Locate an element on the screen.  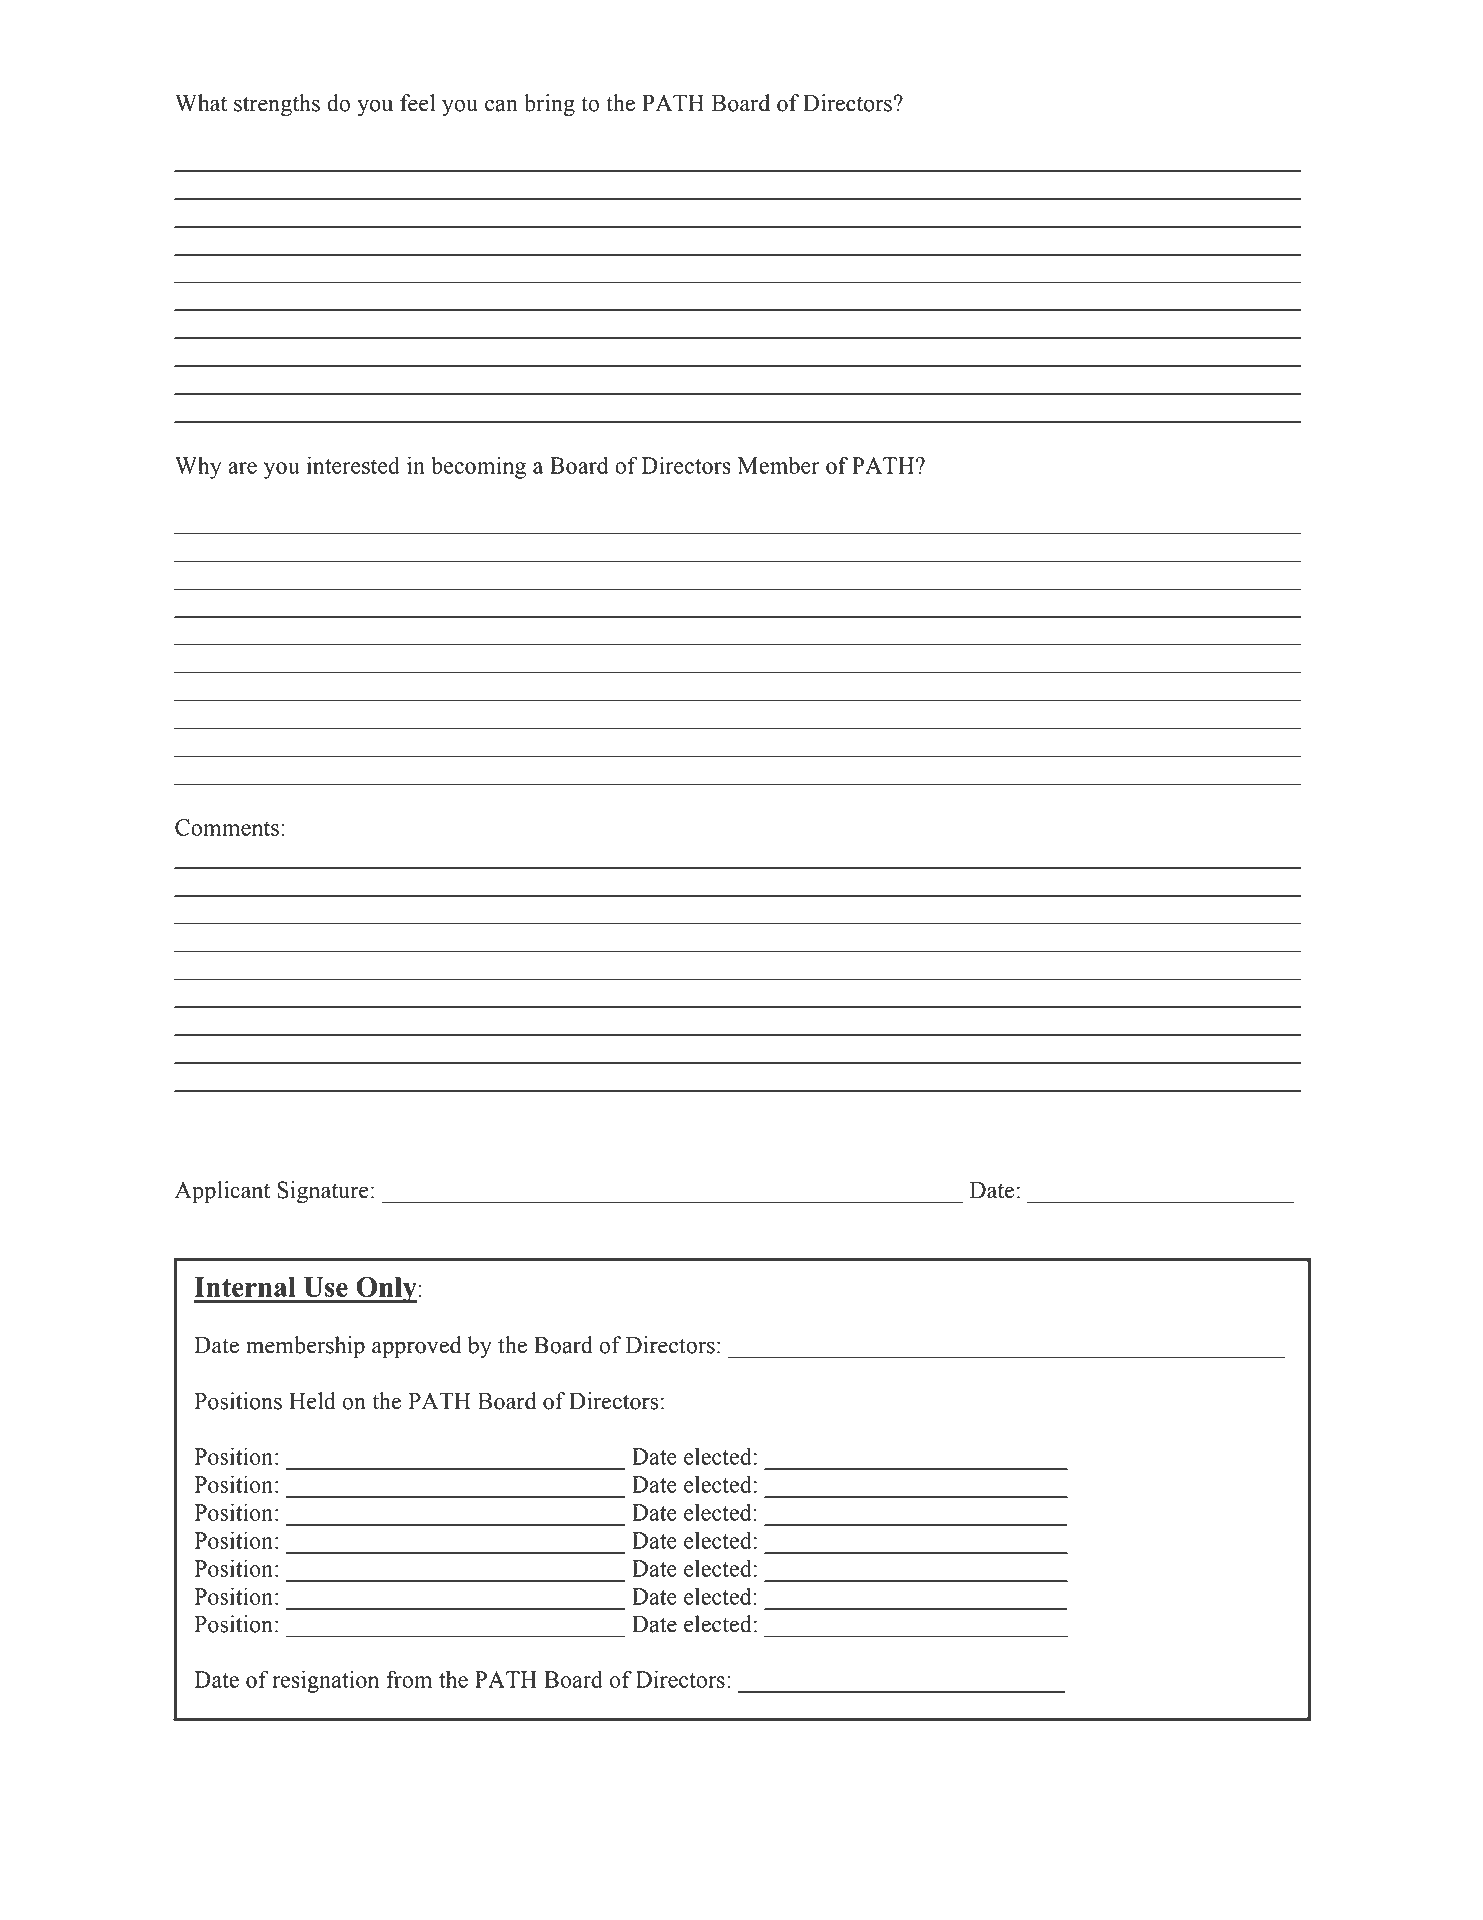
feel is located at coordinates (417, 103).
